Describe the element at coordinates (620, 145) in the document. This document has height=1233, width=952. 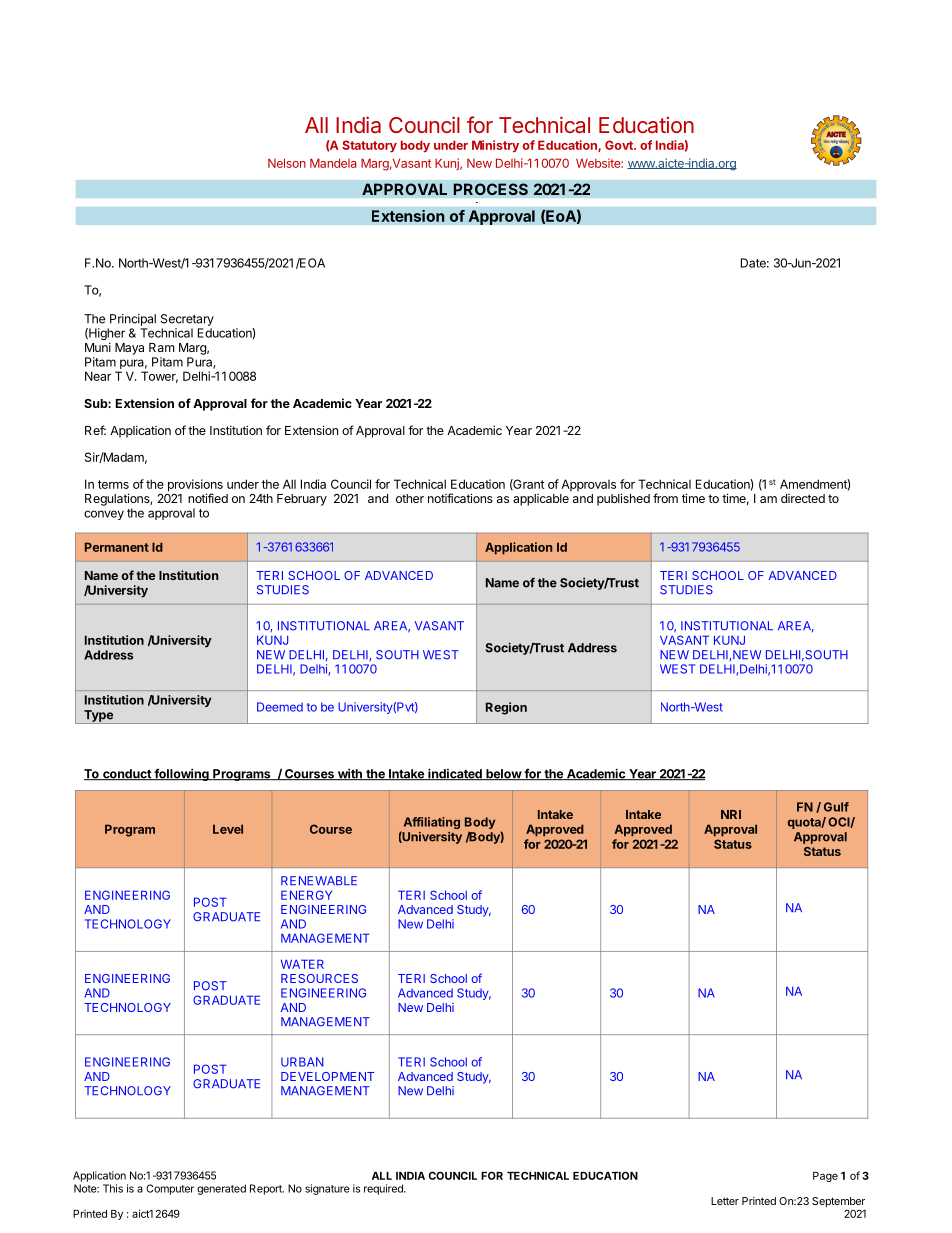
I see `Govt` at that location.
